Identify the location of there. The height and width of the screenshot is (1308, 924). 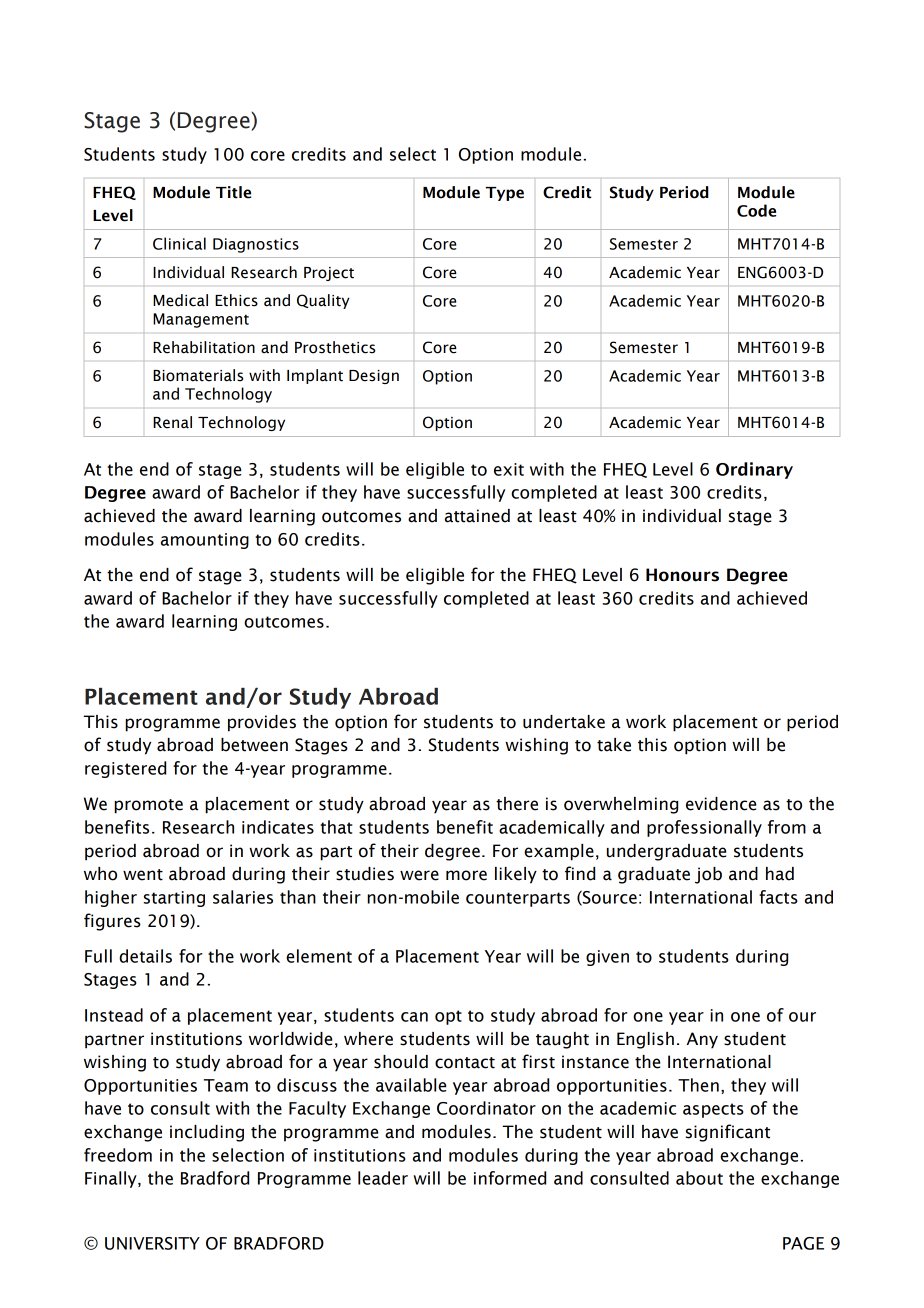
(517, 804).
